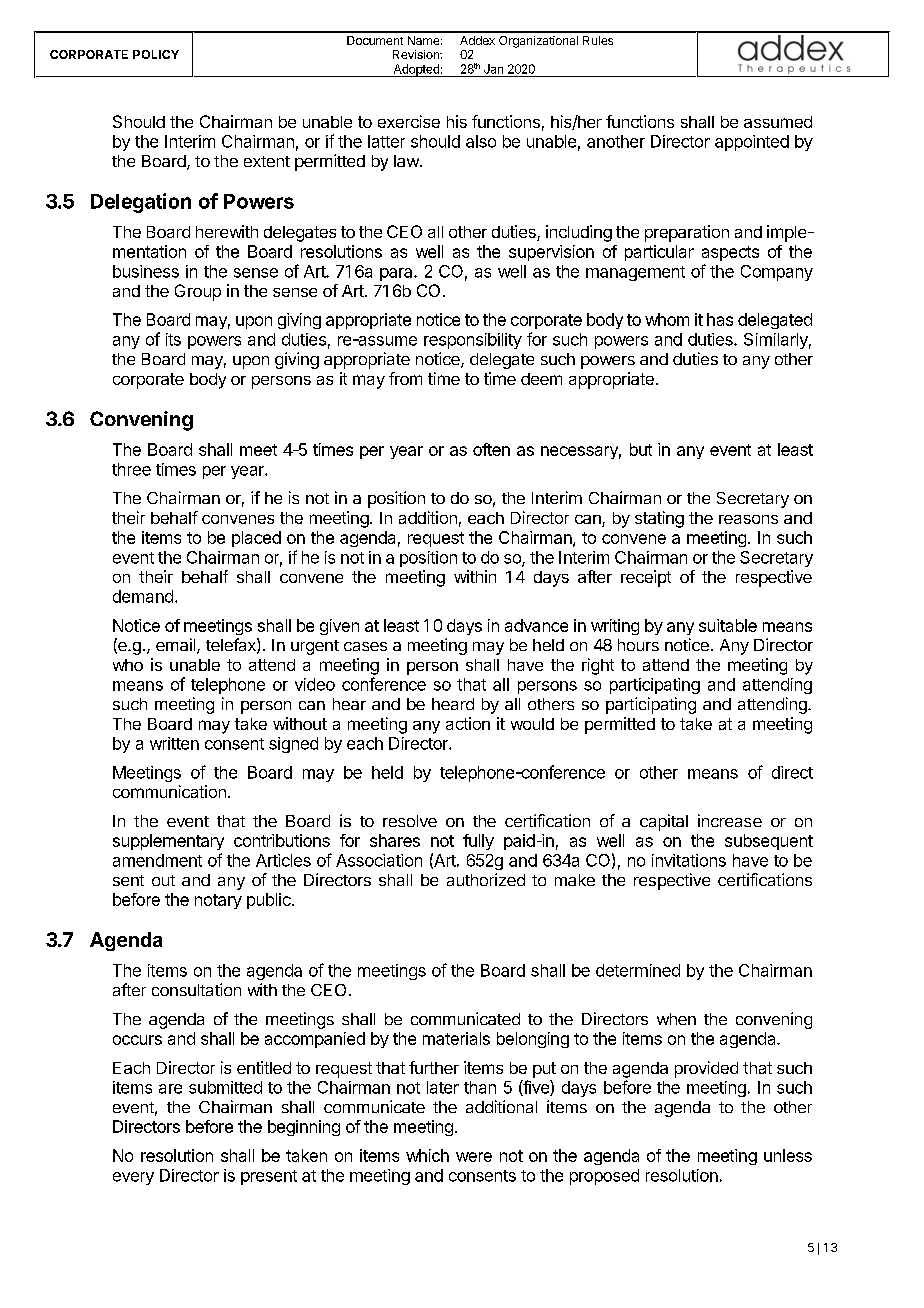  What do you see at coordinates (752, 143) in the screenshot?
I see `appointed` at bounding box center [752, 143].
